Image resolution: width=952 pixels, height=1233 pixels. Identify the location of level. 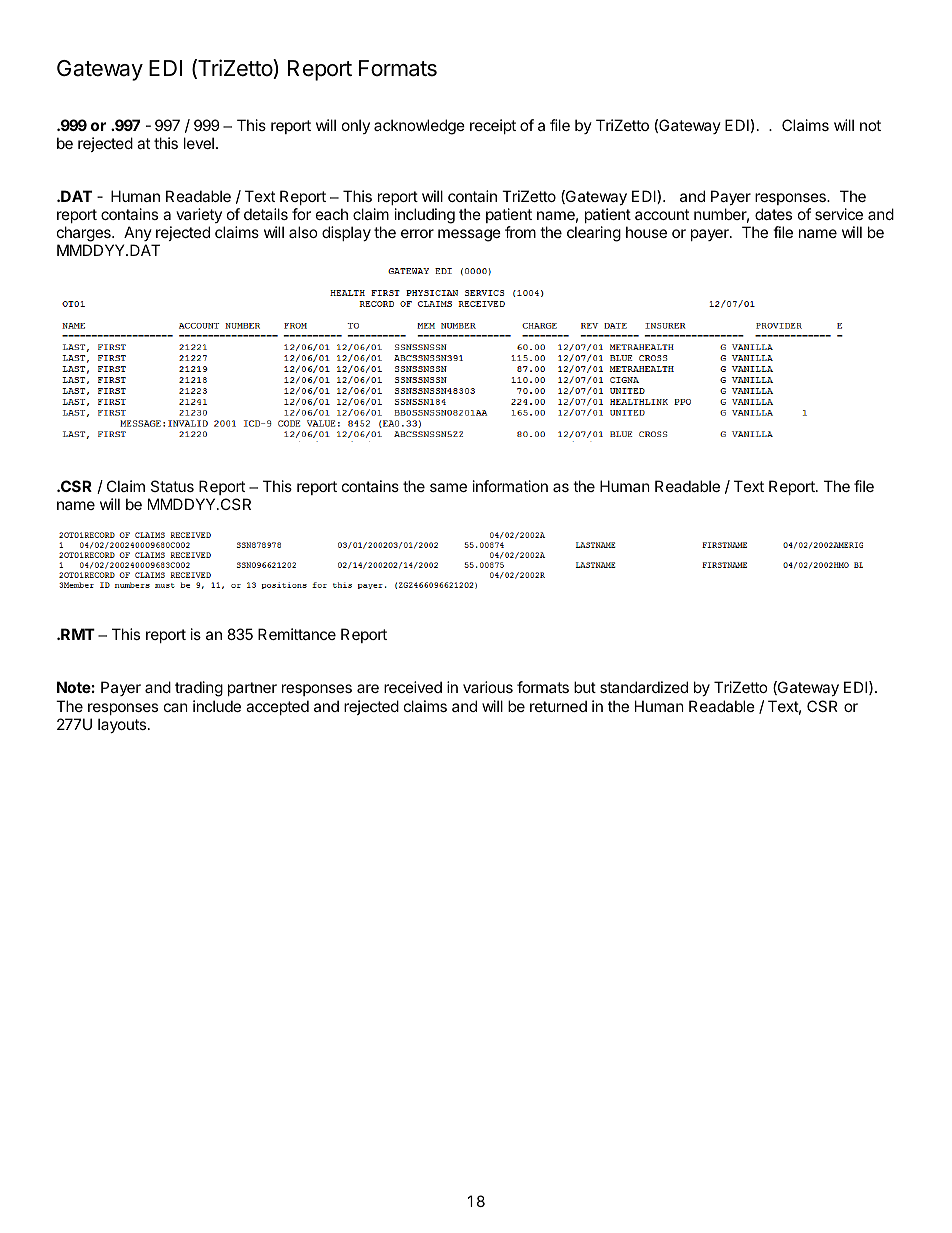
(199, 143).
